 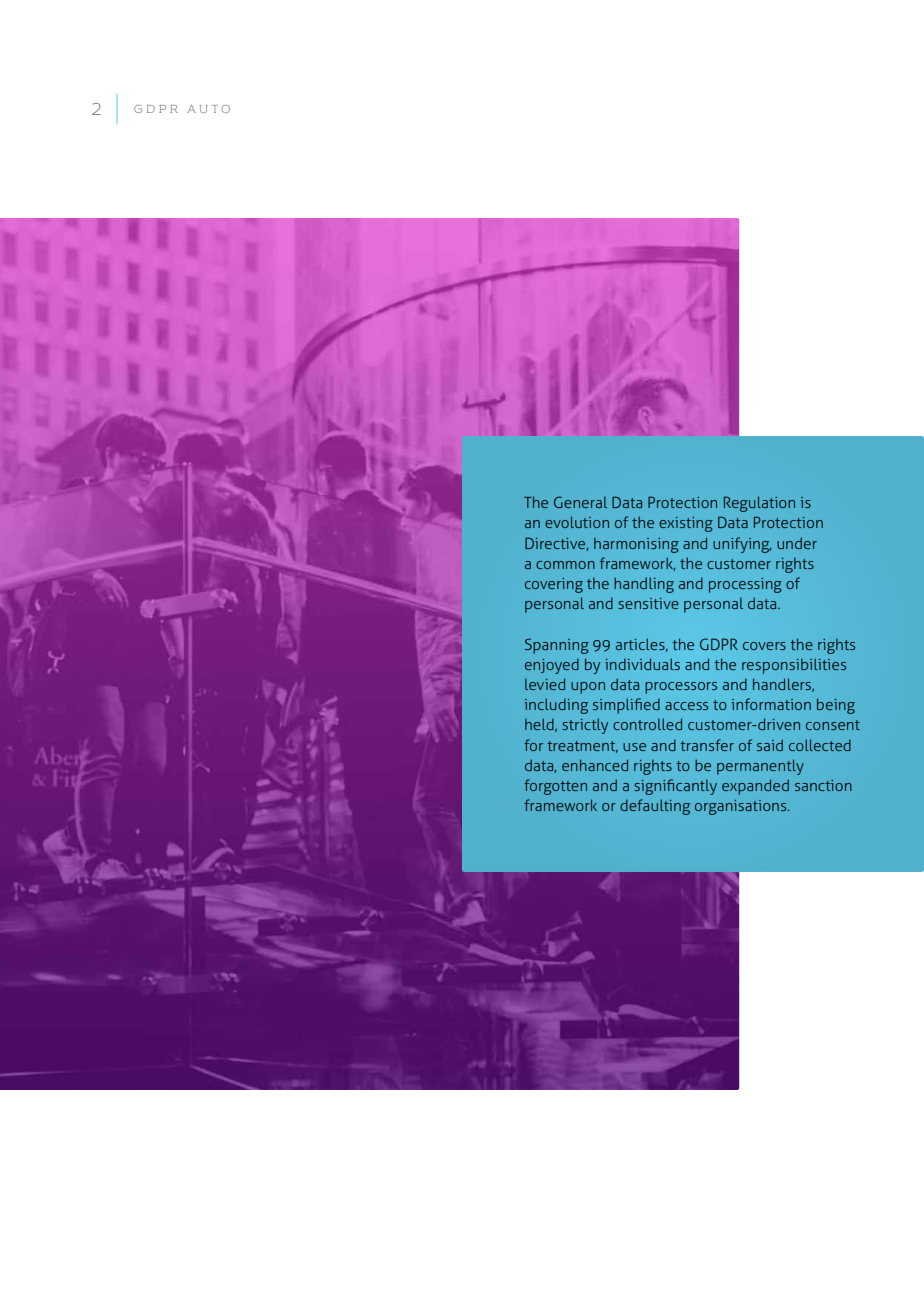 I want to click on Regulation, so click(x=759, y=504).
